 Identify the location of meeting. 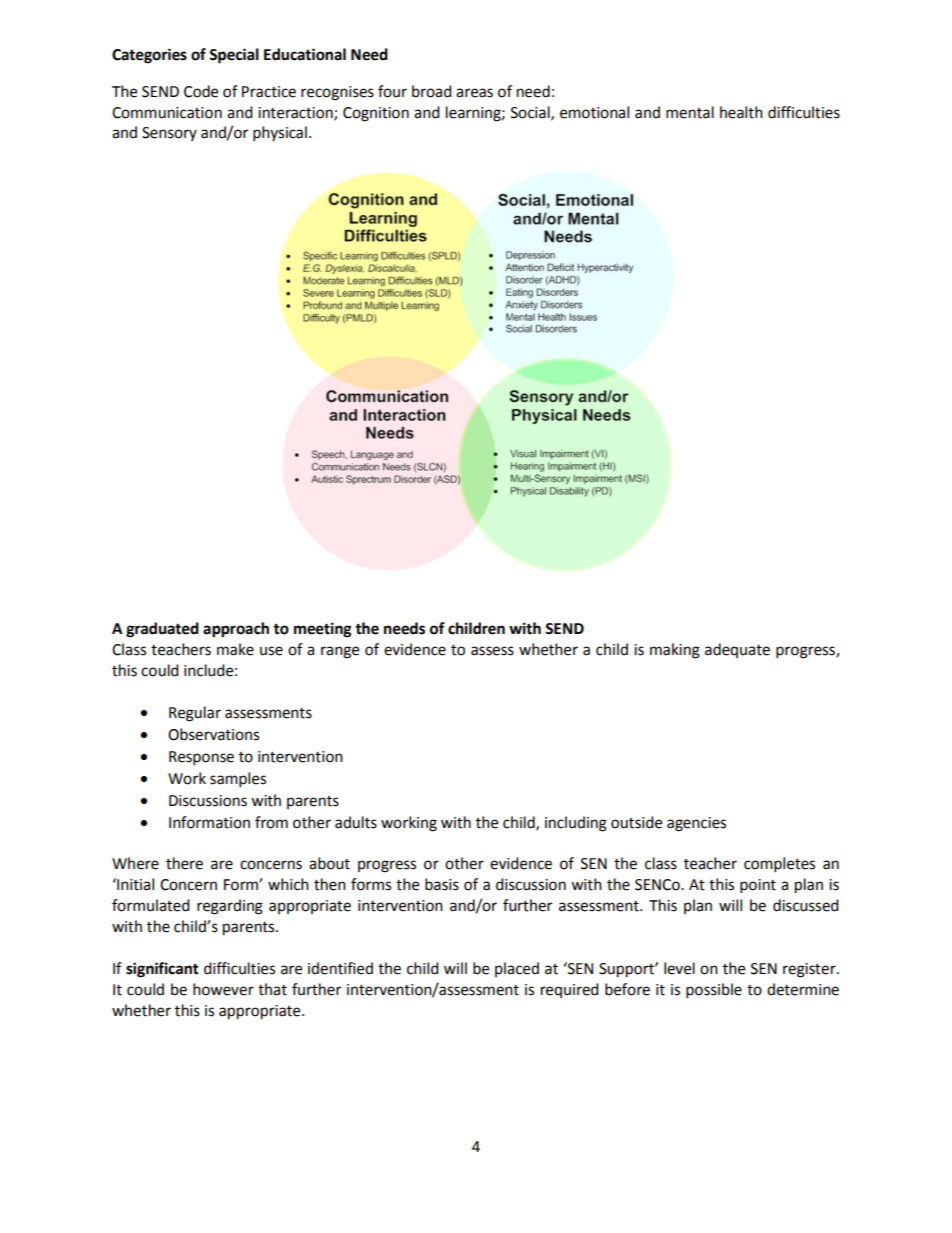
(323, 630).
